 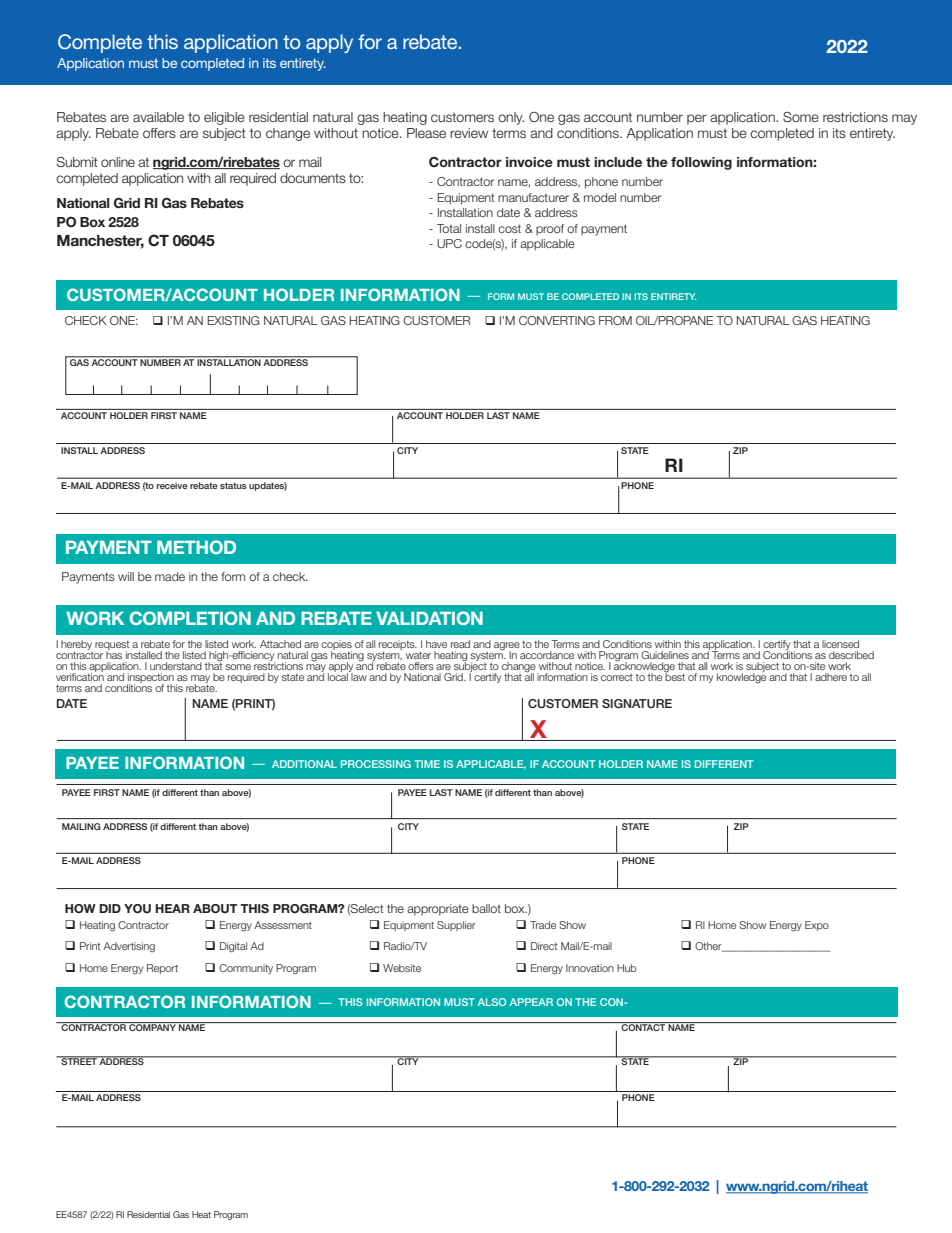 What do you see at coordinates (615, 320) in the document?
I see `FROM` at bounding box center [615, 320].
